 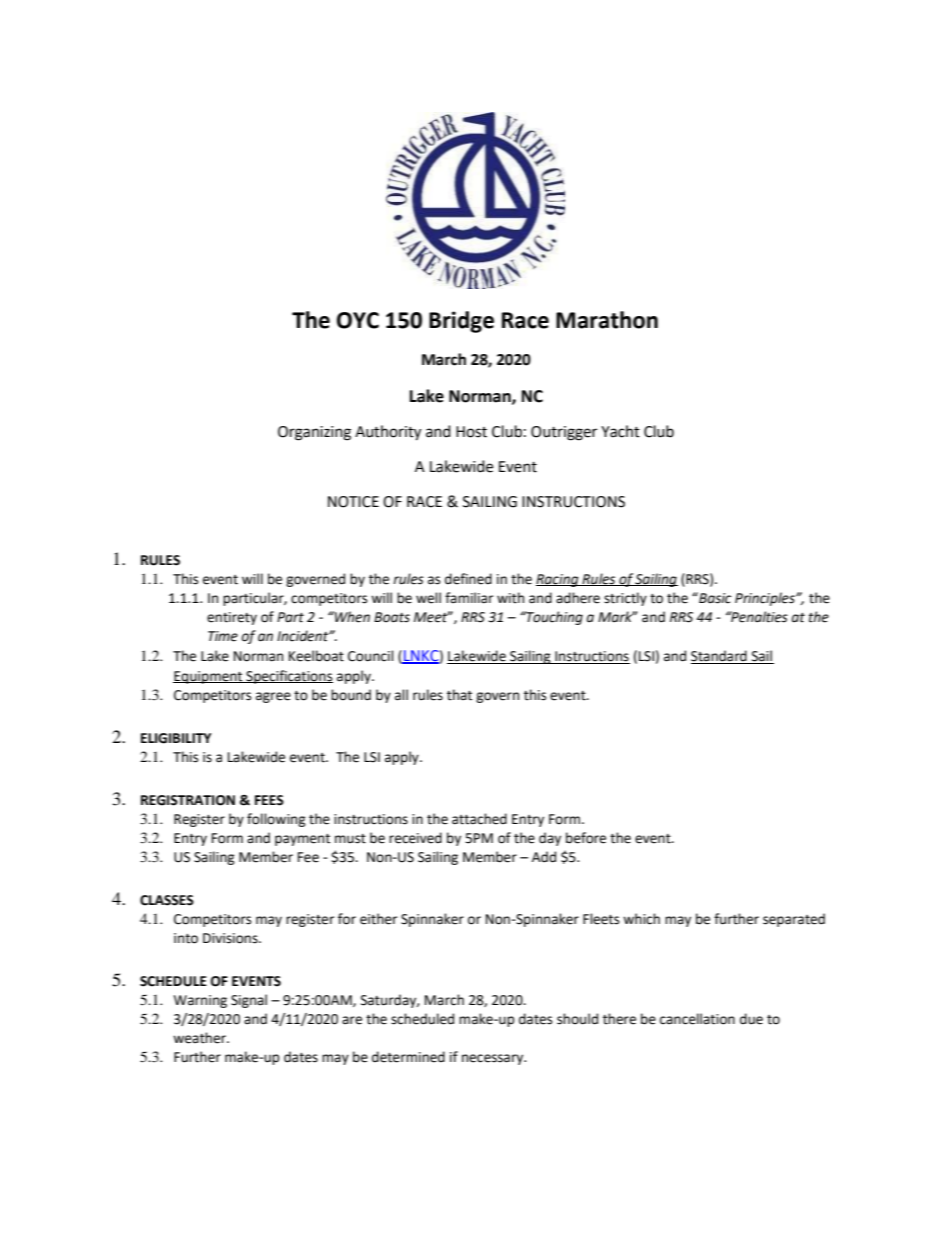 What do you see at coordinates (544, 857) in the screenshot?
I see `Add` at bounding box center [544, 857].
